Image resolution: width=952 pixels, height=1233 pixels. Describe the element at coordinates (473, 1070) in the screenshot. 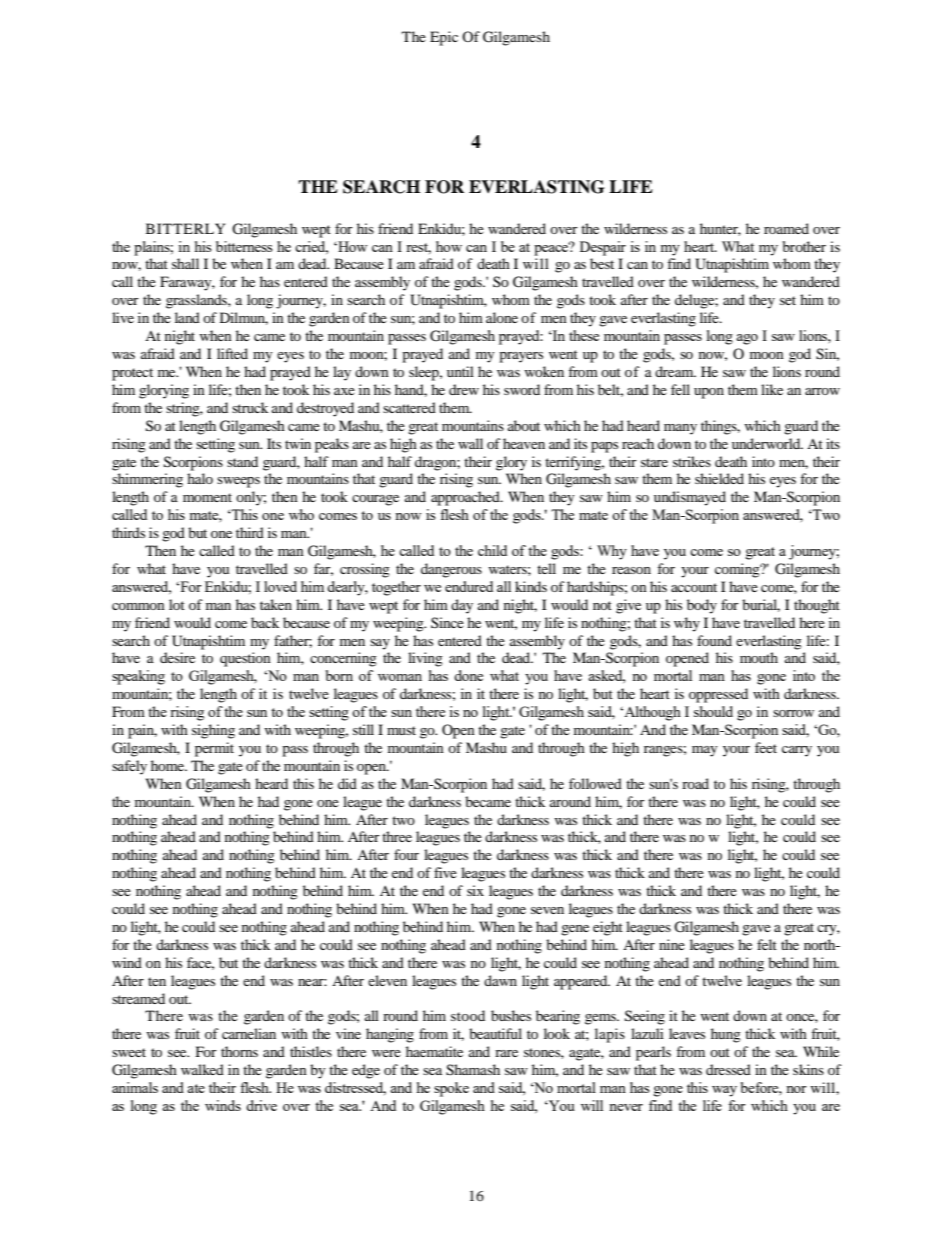

I see `Shamash` at that location.
